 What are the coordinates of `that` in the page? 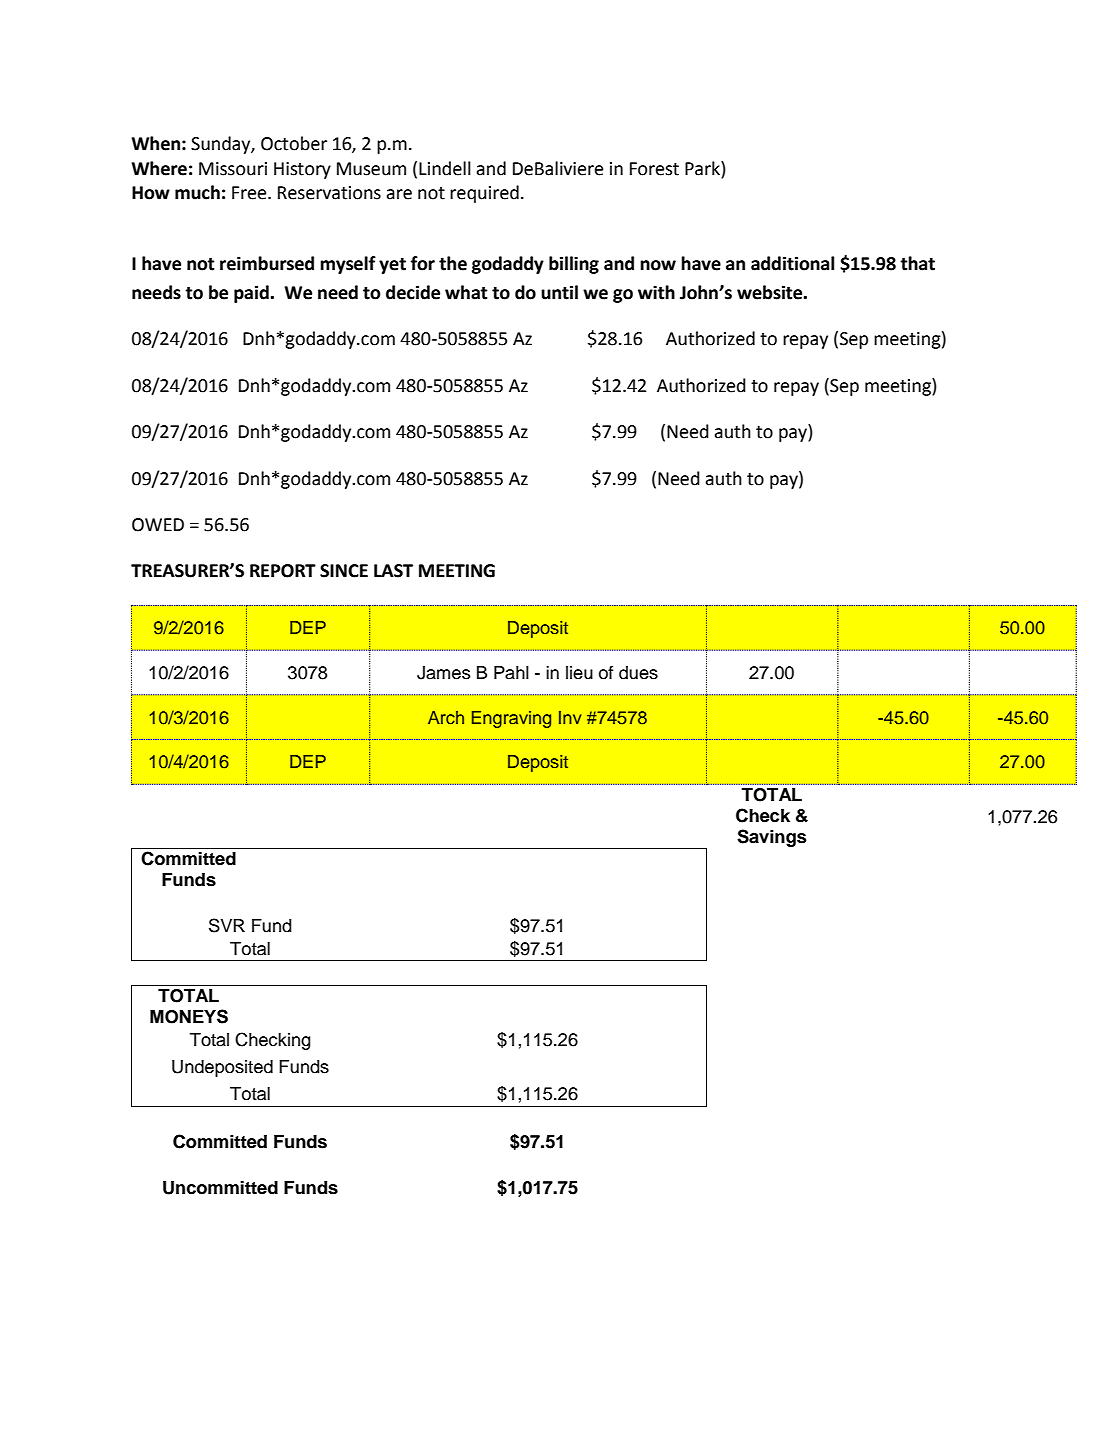 It's located at (917, 263).
